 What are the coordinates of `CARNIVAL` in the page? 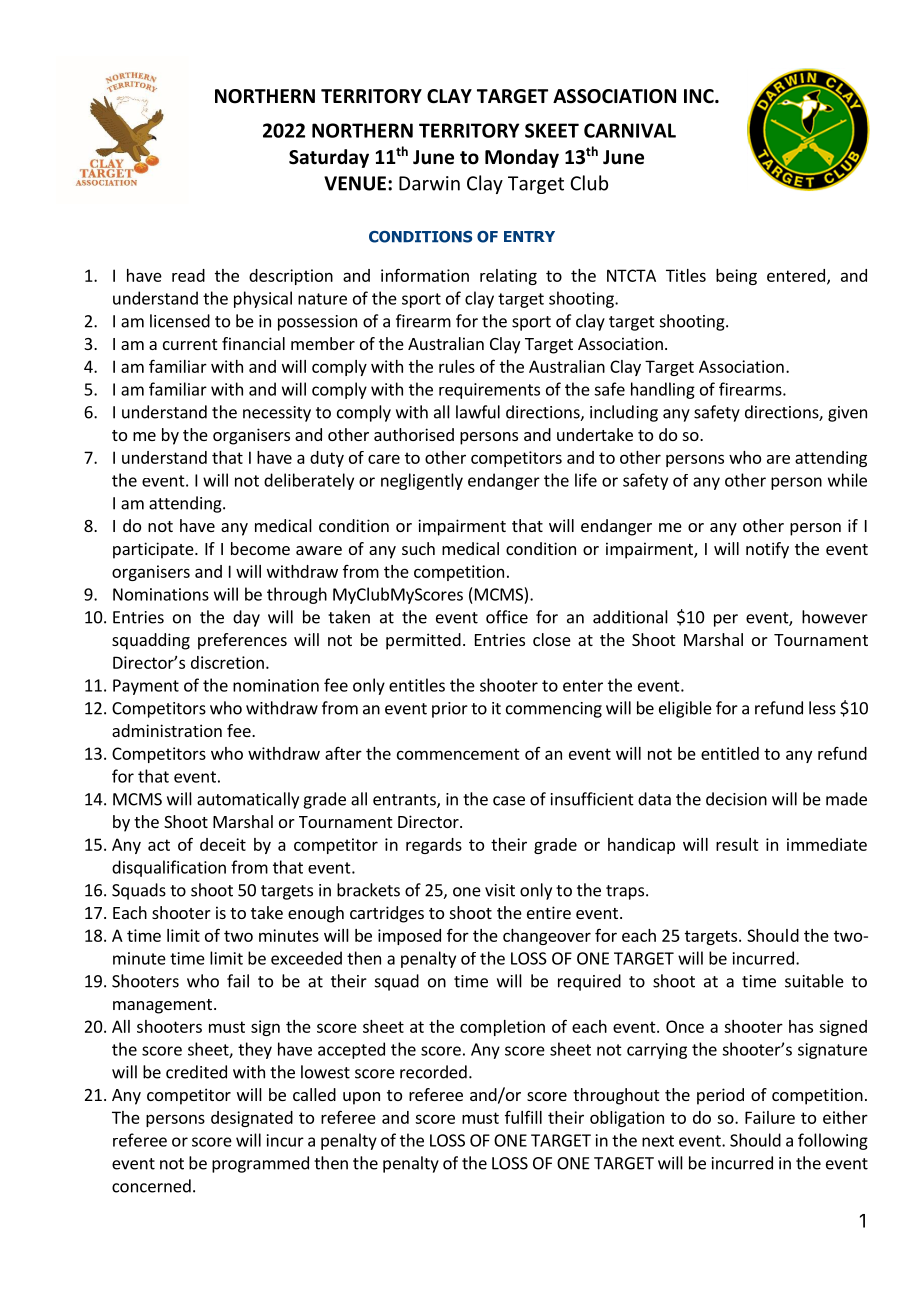 It's located at (630, 130).
